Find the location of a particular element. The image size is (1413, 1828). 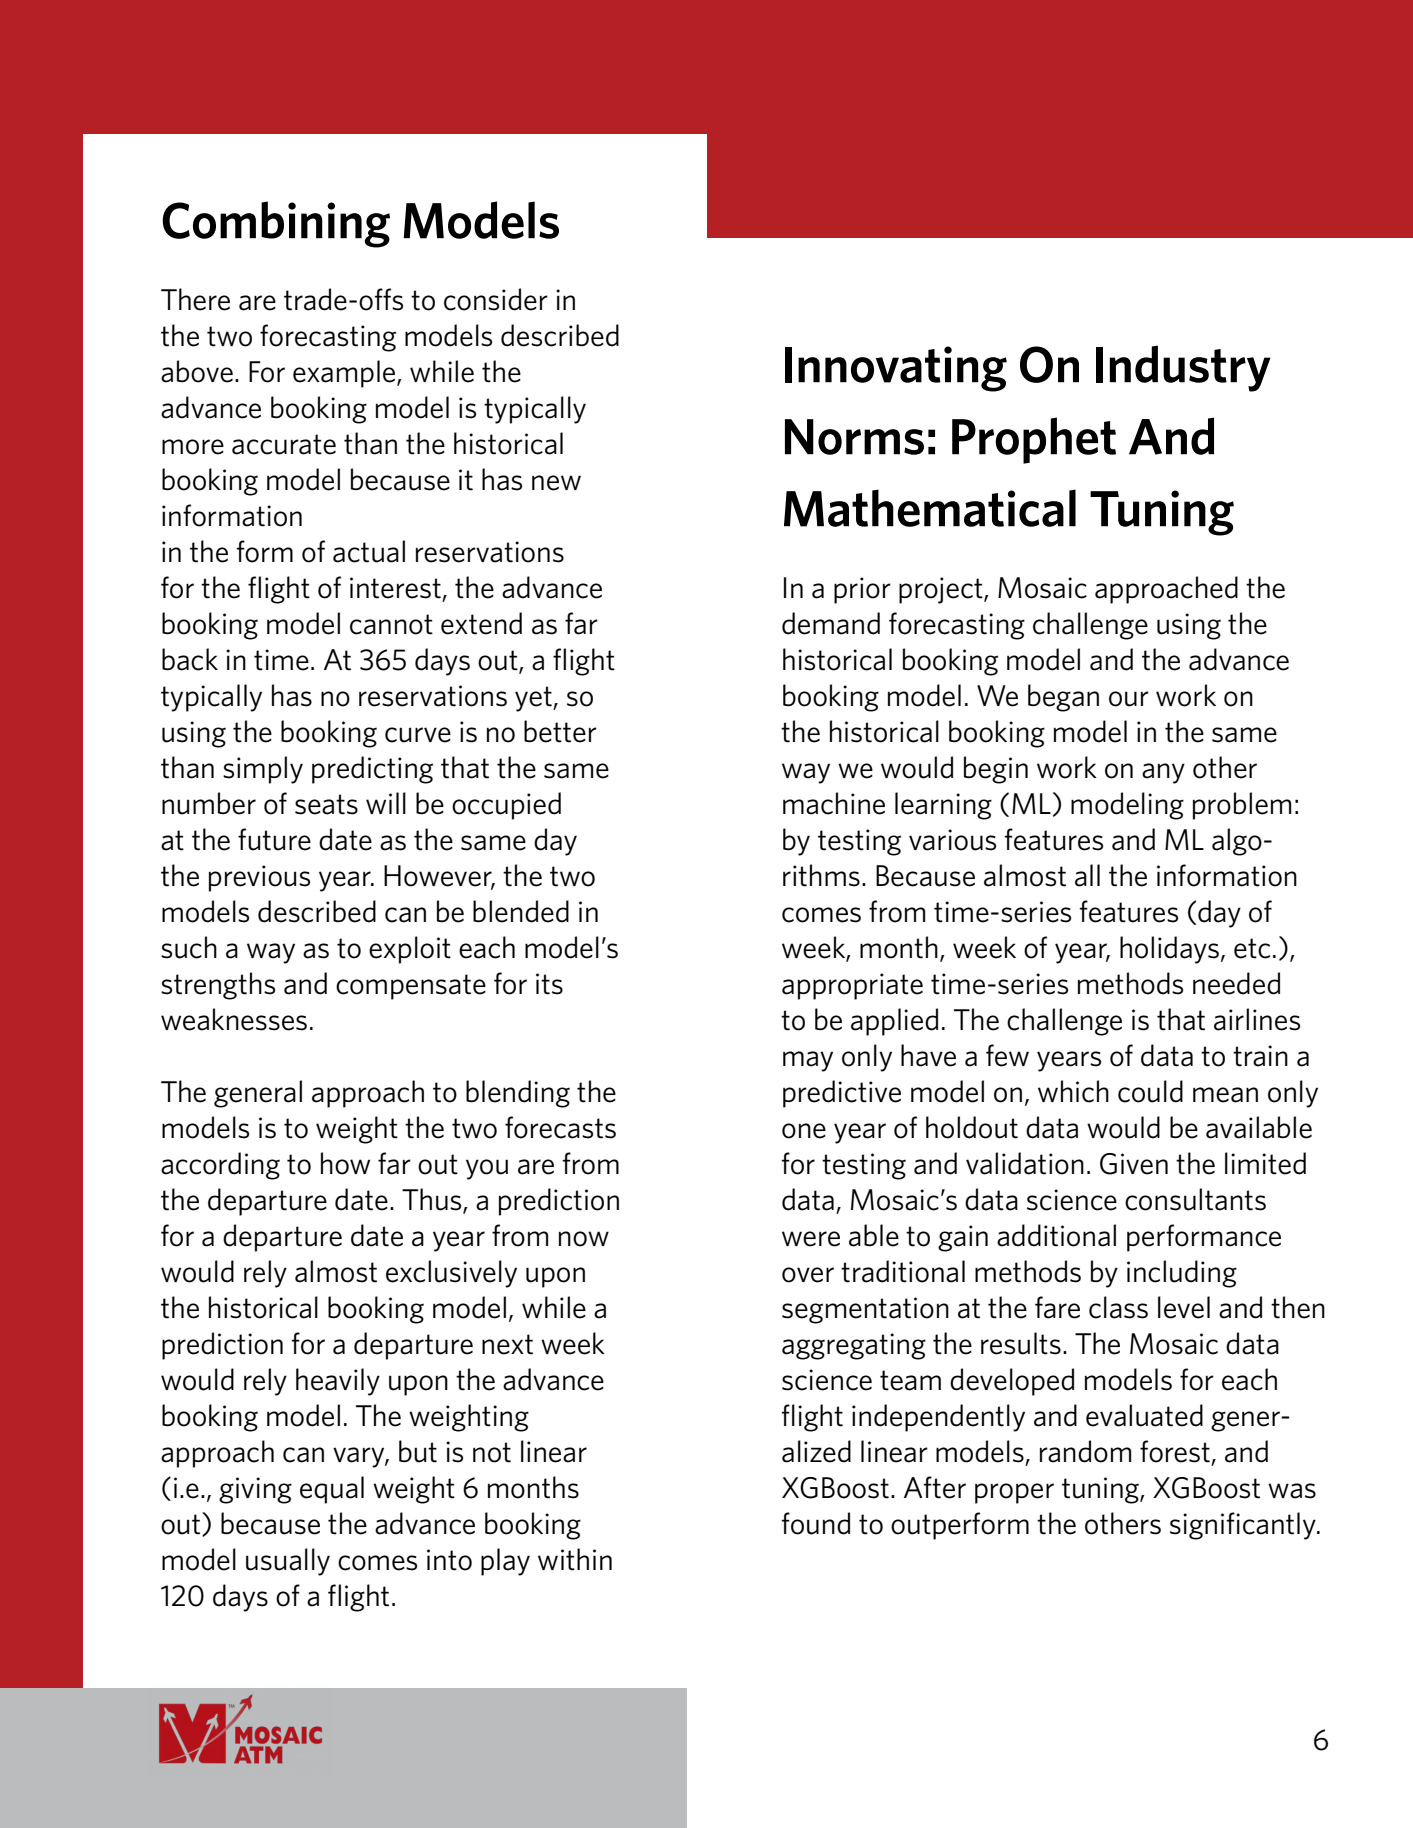

significantly is located at coordinates (1244, 1526).
